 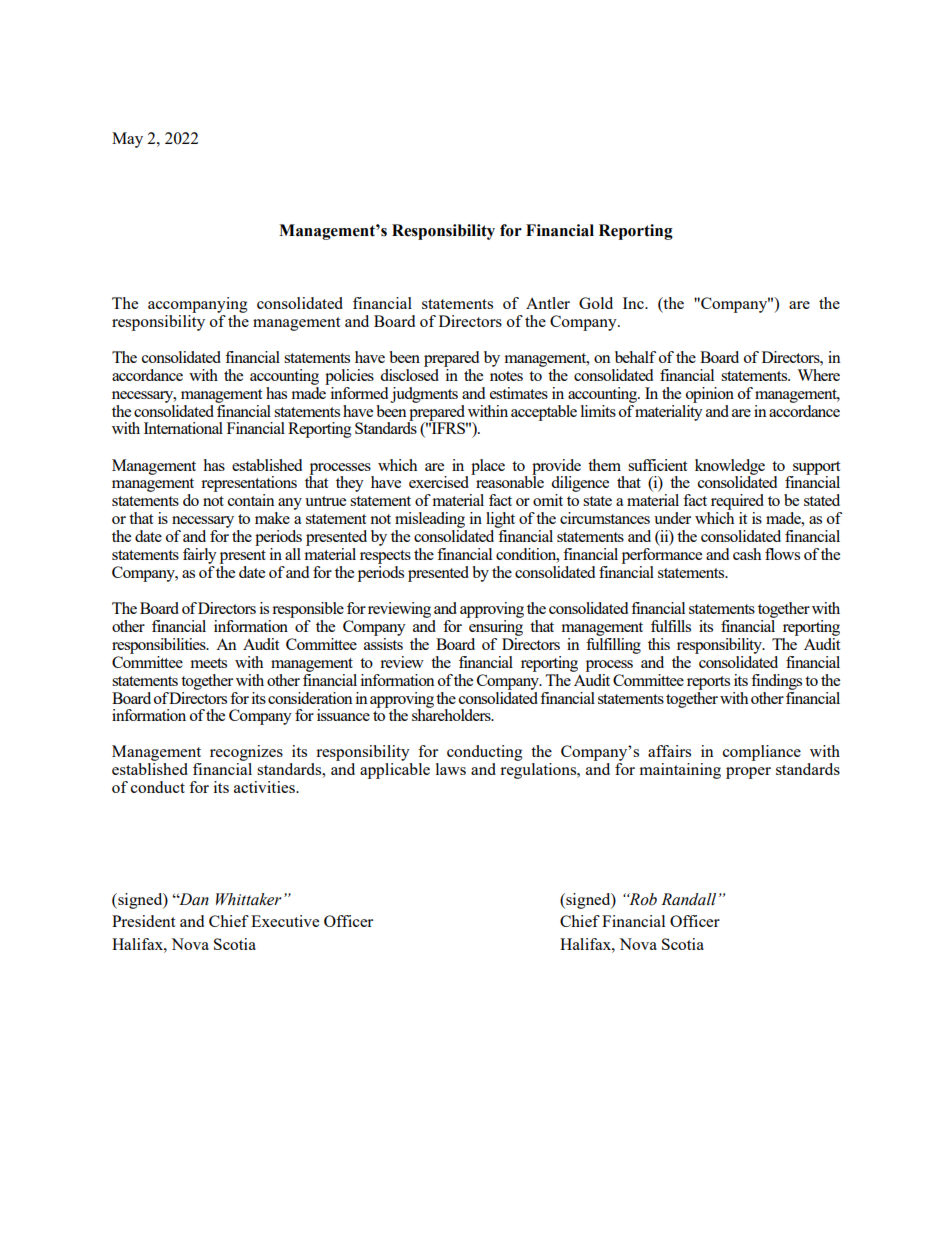 I want to click on place, so click(x=488, y=467).
